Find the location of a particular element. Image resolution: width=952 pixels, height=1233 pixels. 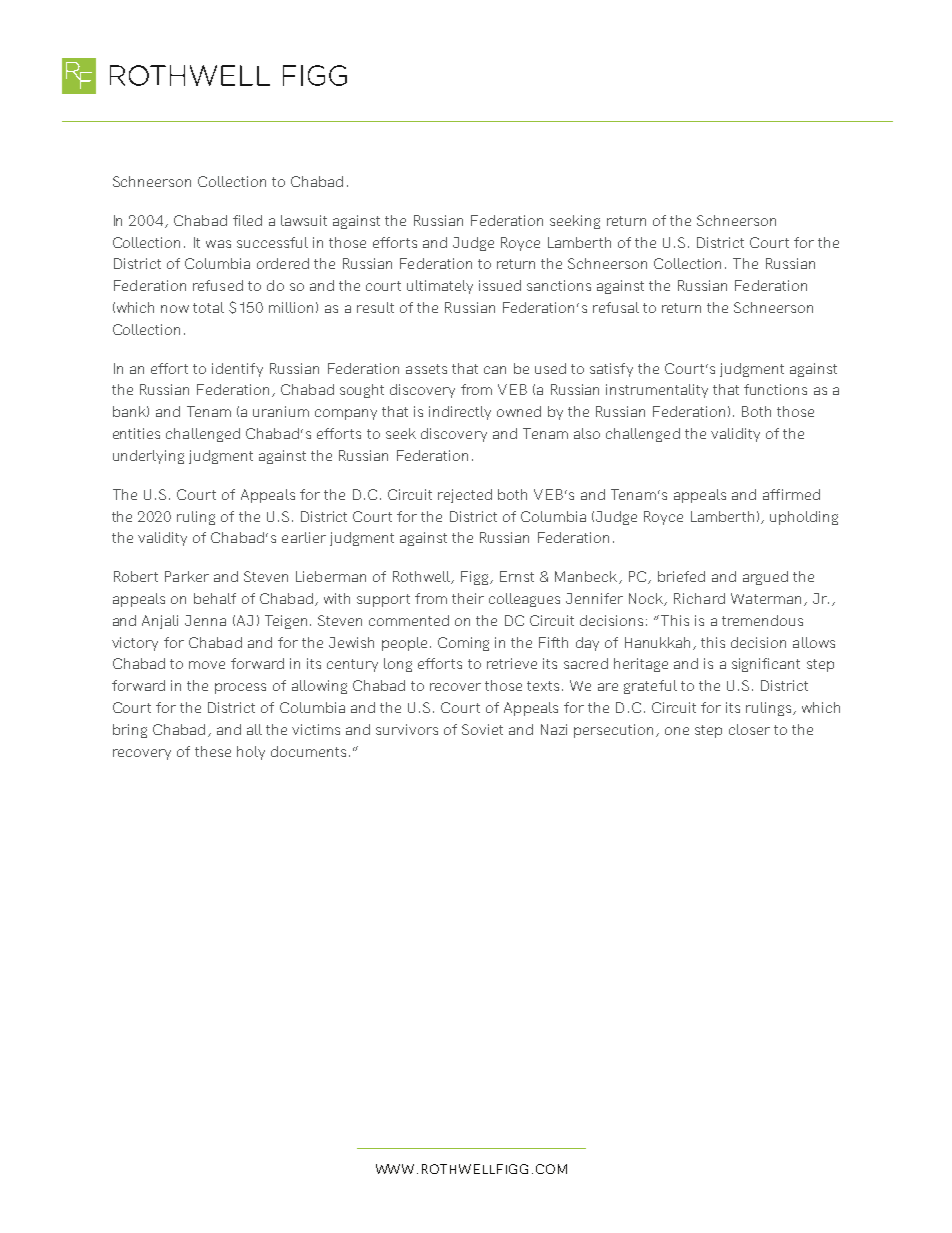

underlying is located at coordinates (148, 457).
